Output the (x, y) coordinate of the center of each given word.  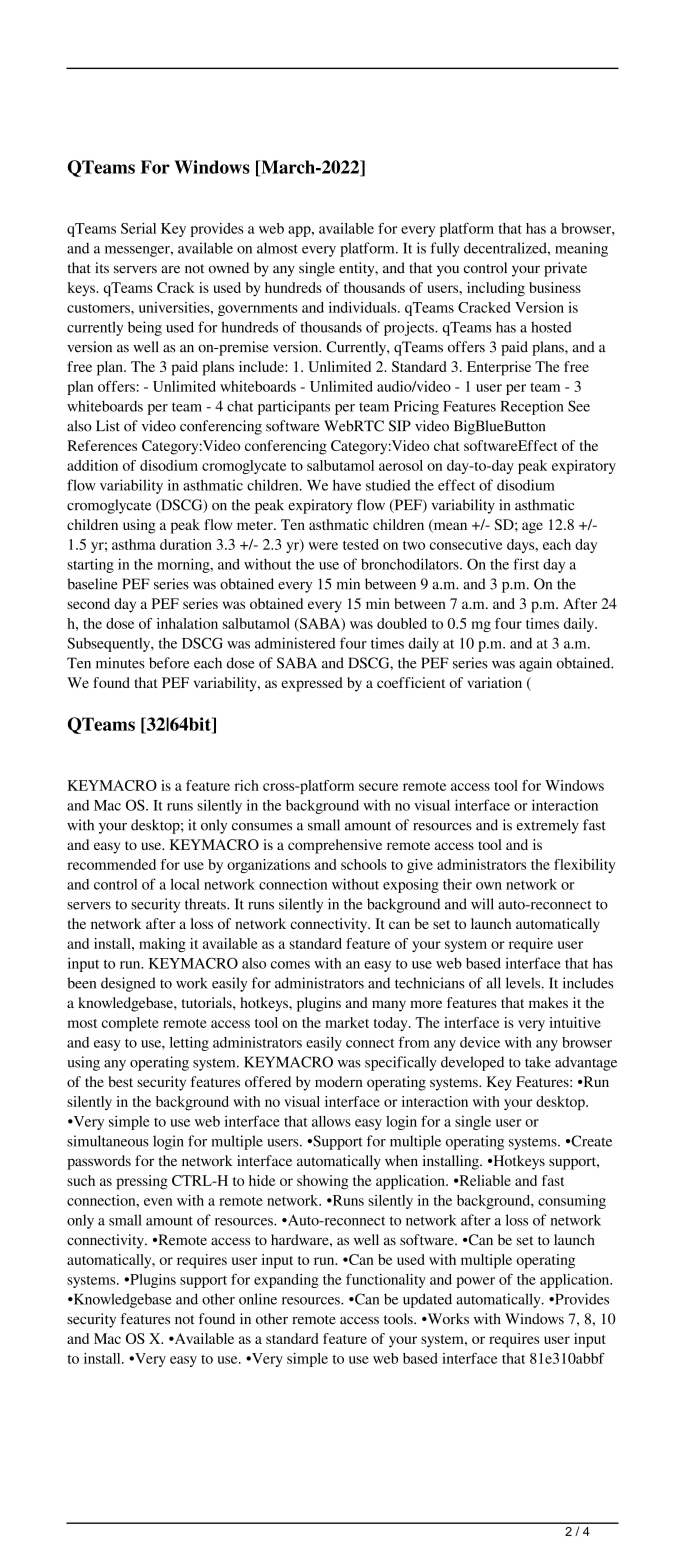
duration (186, 544)
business (555, 287)
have (347, 485)
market (347, 1022)
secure (378, 787)
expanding (286, 1281)
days (522, 546)
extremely (548, 826)
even (158, 1202)
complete (130, 1024)
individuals (364, 307)
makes (548, 1002)
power (475, 1282)
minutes (120, 663)
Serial (138, 228)
